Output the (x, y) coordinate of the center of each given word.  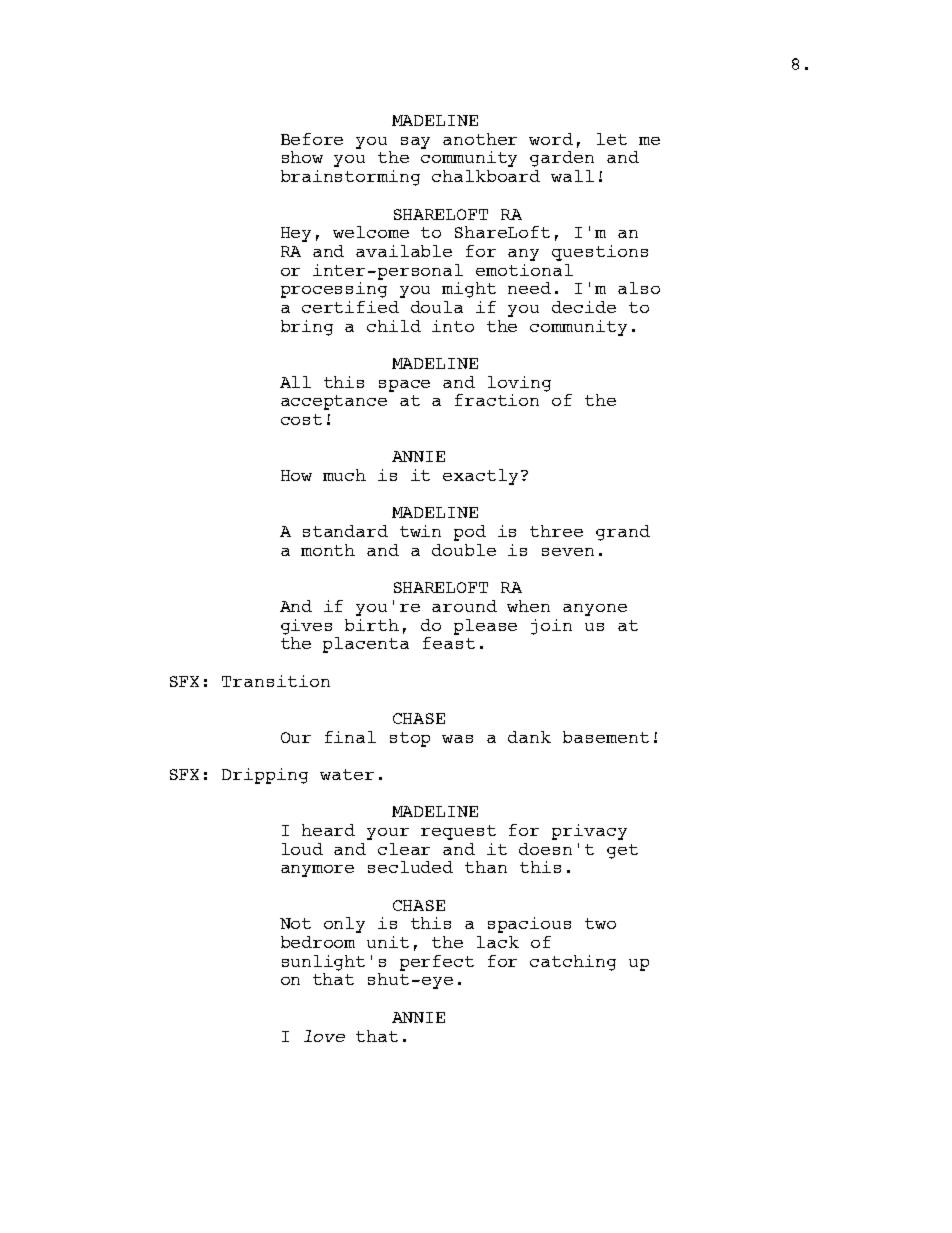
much (344, 475)
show (302, 157)
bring (307, 328)
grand (623, 533)
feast (449, 643)
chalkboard (486, 176)
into (453, 326)
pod (470, 533)
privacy (589, 832)
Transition (276, 681)
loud (302, 849)
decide (584, 307)
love (324, 1036)
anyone (595, 610)
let (612, 139)
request (458, 832)
